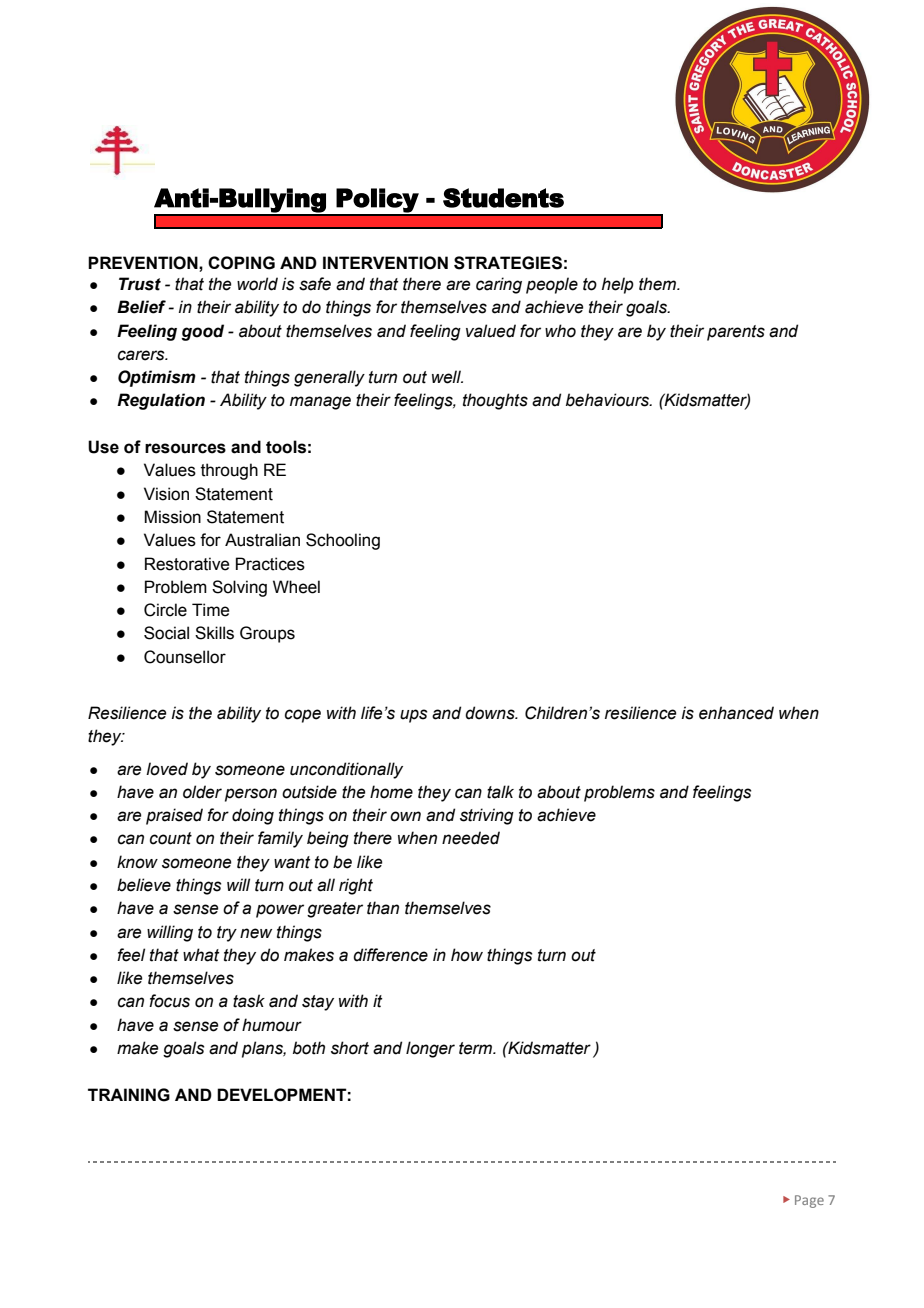 This screenshot has height=1308, width=924. What do you see at coordinates (171, 838) in the screenshot?
I see `count` at bounding box center [171, 838].
